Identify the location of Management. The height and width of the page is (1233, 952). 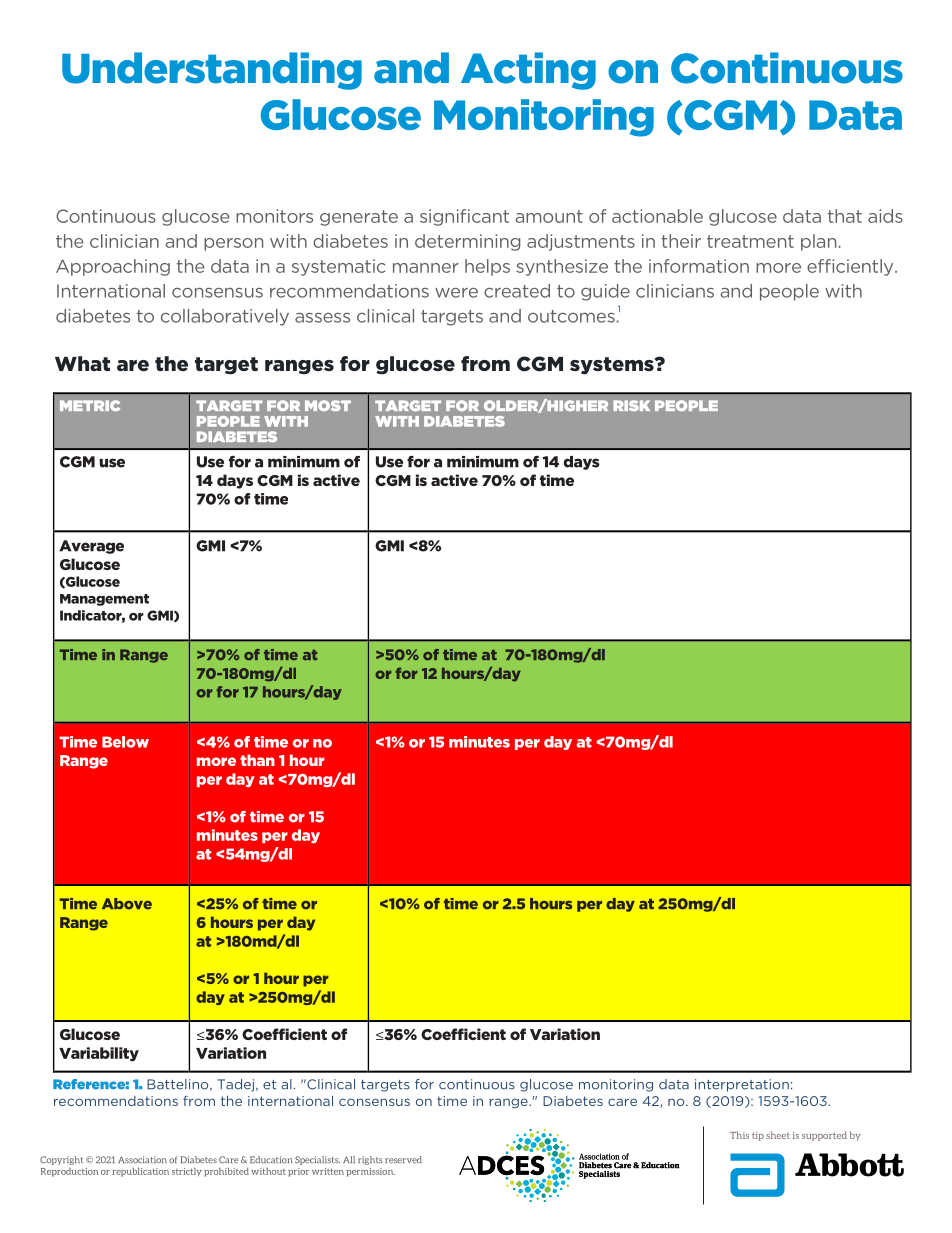
(104, 600).
